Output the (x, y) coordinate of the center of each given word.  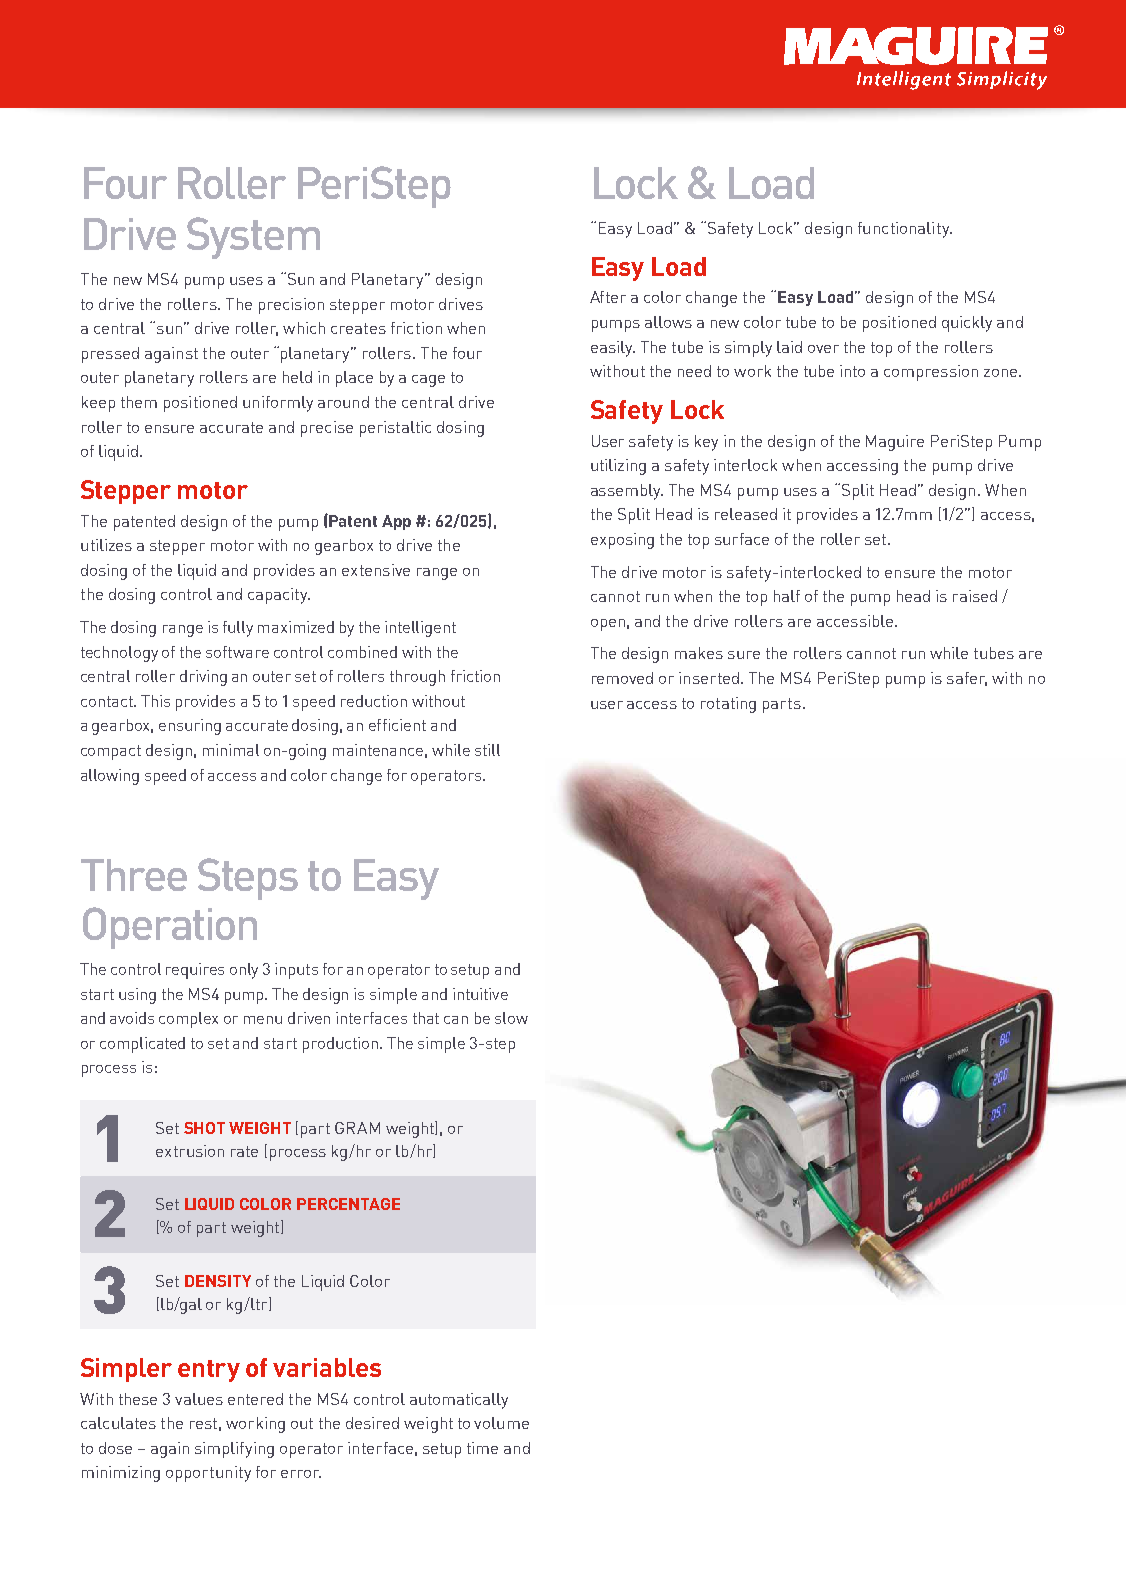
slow (511, 1018)
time (482, 1448)
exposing (622, 541)
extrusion (190, 1151)
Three (134, 875)
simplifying (234, 1450)
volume (501, 1423)
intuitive (480, 994)
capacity (279, 596)
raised (975, 596)
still (487, 750)
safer (967, 679)
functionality (905, 230)
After (608, 297)
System (253, 238)
